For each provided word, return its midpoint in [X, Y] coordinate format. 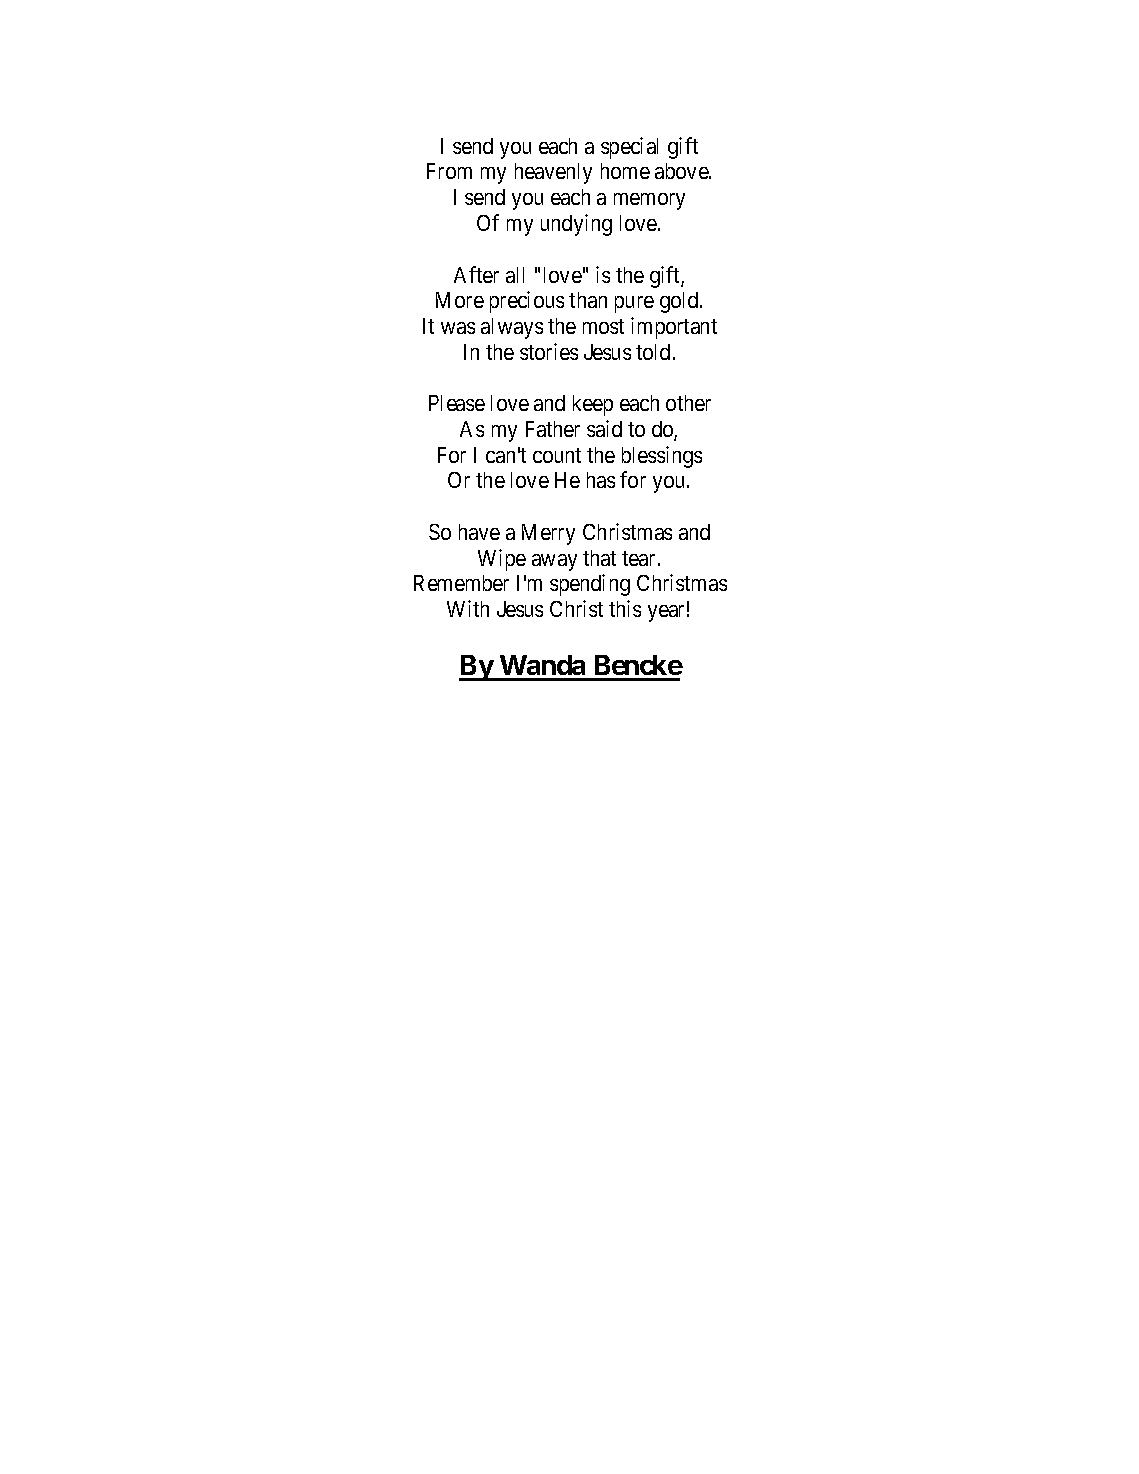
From [449, 171]
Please [457, 403]
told [653, 352]
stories [549, 351]
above [682, 171]
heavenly [553, 173]
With [468, 608]
